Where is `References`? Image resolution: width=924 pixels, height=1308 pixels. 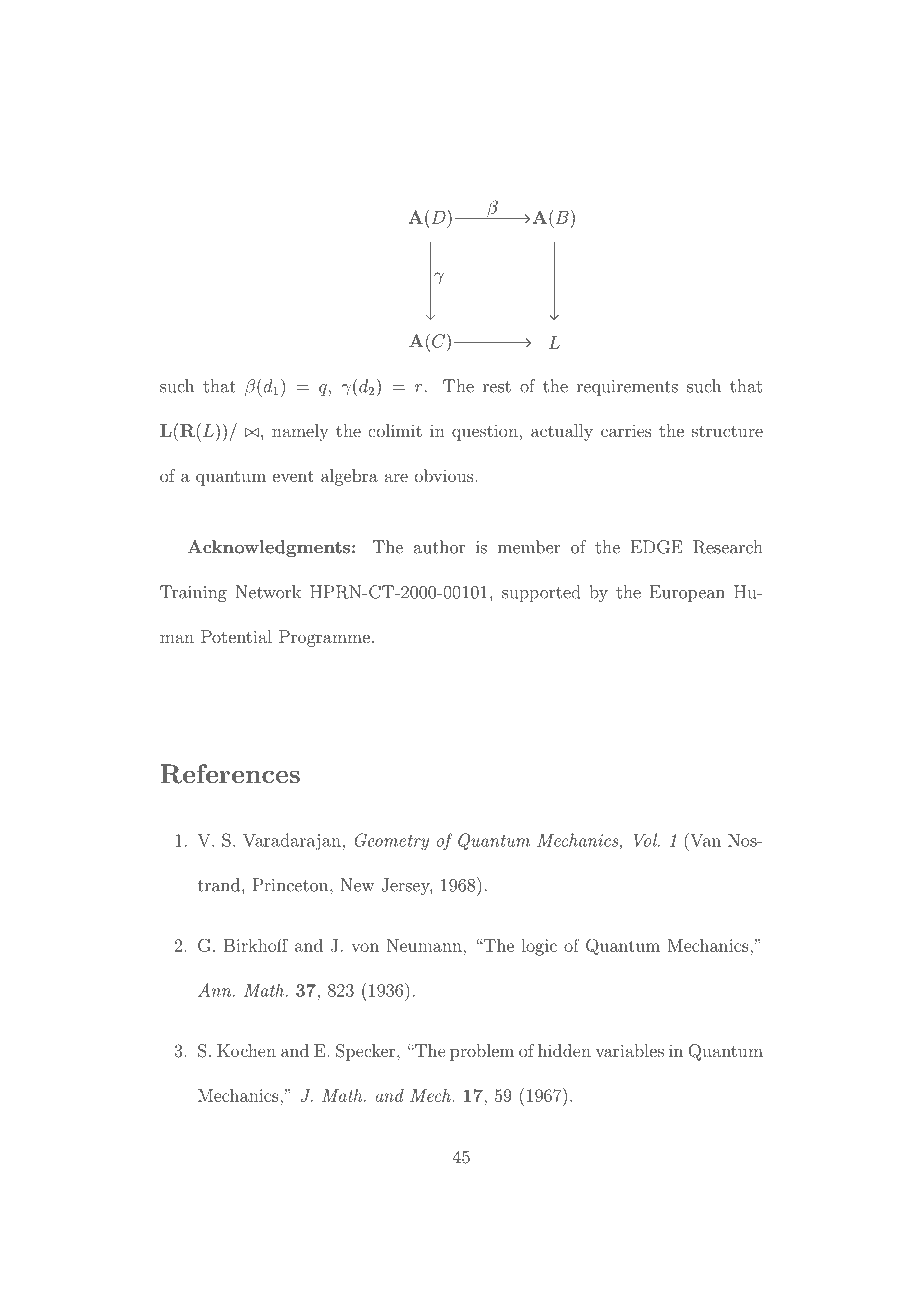 References is located at coordinates (230, 774).
